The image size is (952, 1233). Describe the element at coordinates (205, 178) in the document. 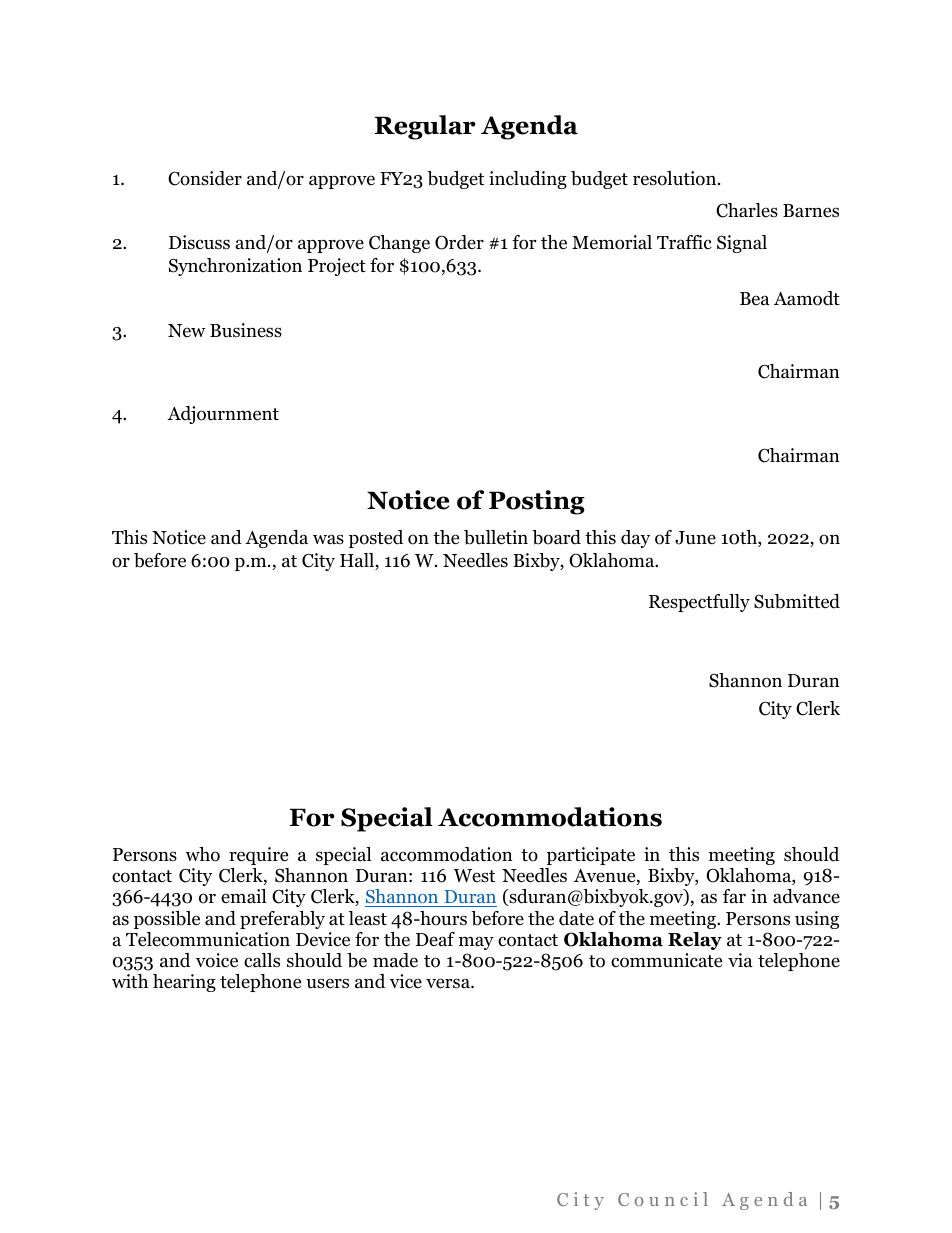

I see `Consider` at that location.
